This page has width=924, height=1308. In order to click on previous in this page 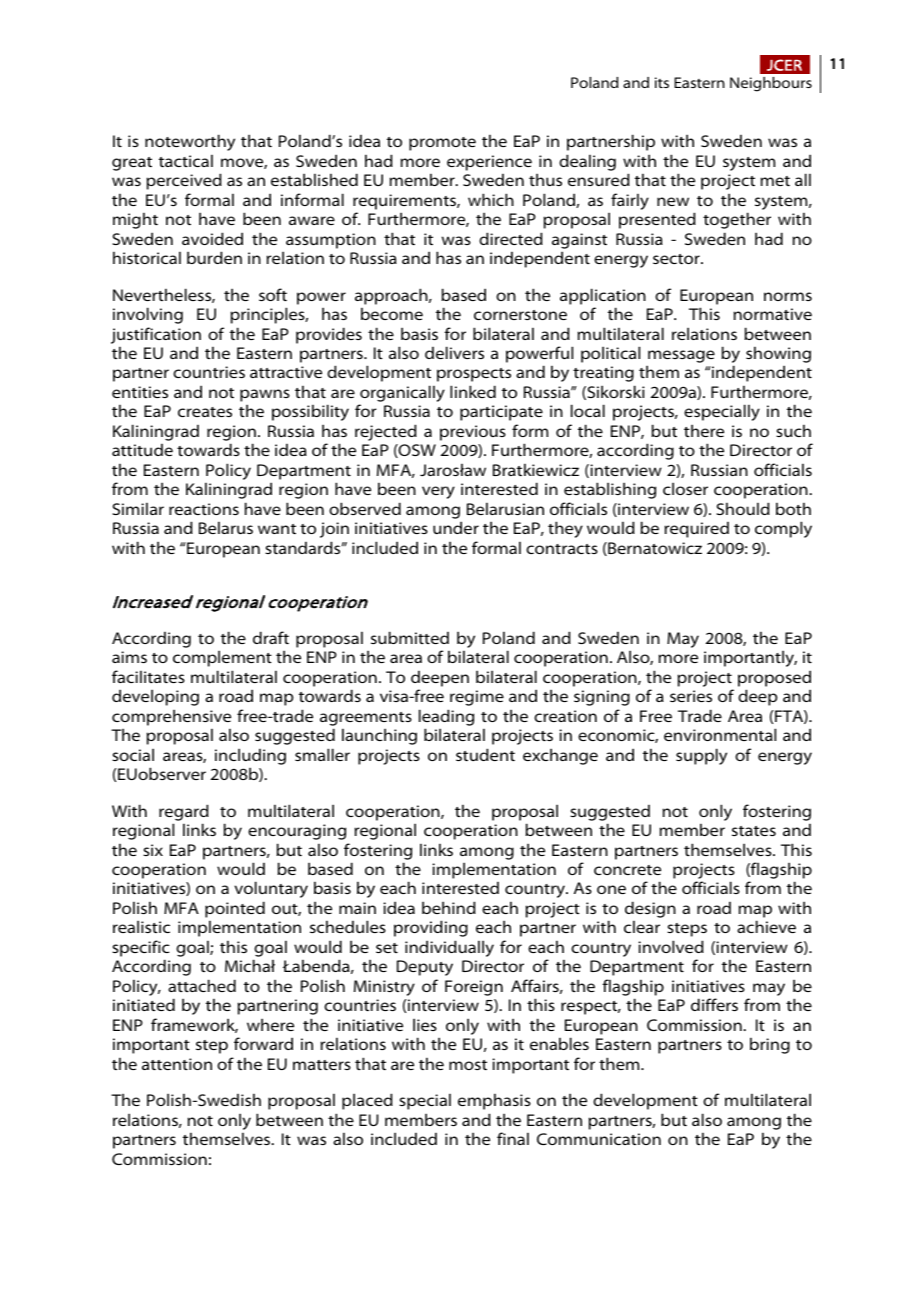, I will do `click(473, 433)`.
